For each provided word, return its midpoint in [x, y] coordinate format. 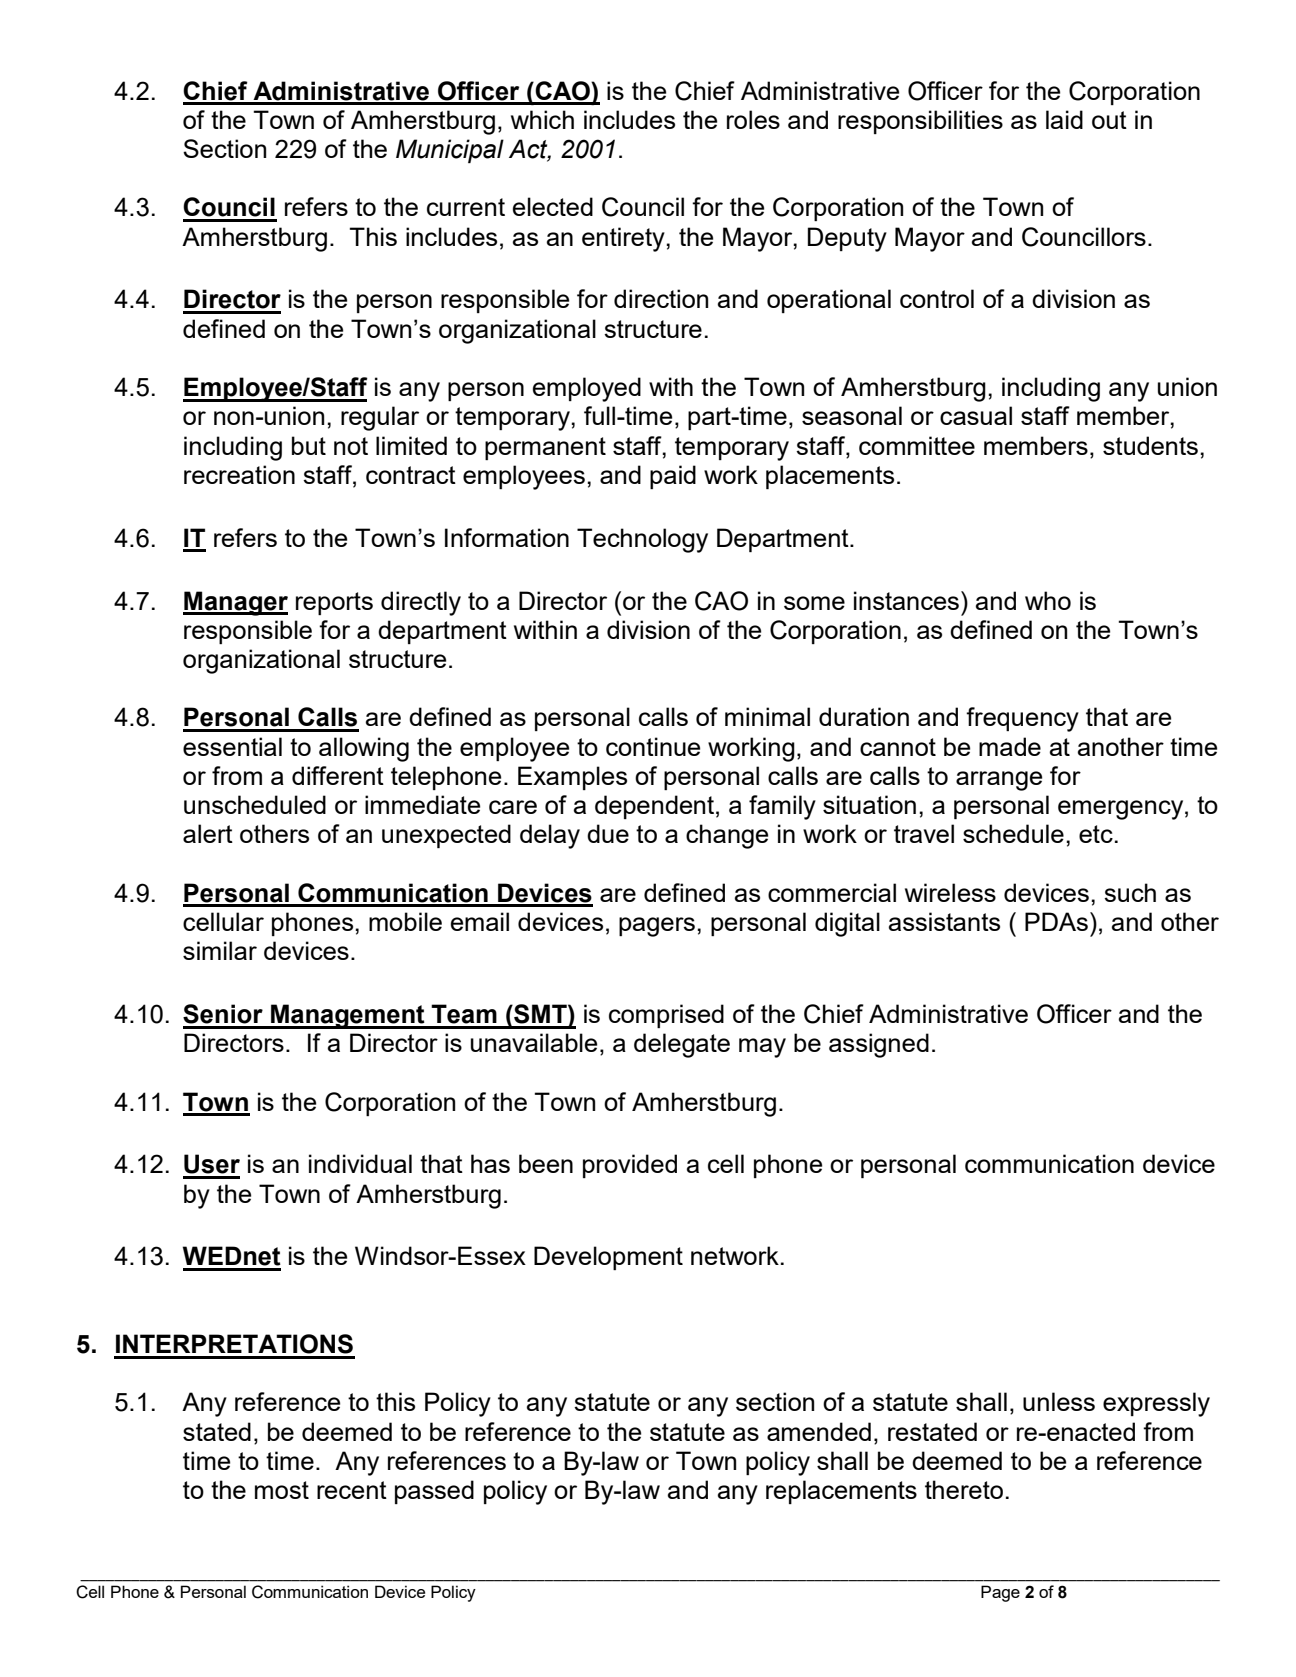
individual [360, 1163]
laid [1064, 119]
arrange [999, 781]
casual [976, 415]
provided [630, 1166]
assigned [879, 1045]
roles [753, 119]
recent [352, 1490]
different [338, 775]
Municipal [450, 151]
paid [673, 477]
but [309, 445]
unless [1059, 1401]
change [727, 836]
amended [819, 1431]
